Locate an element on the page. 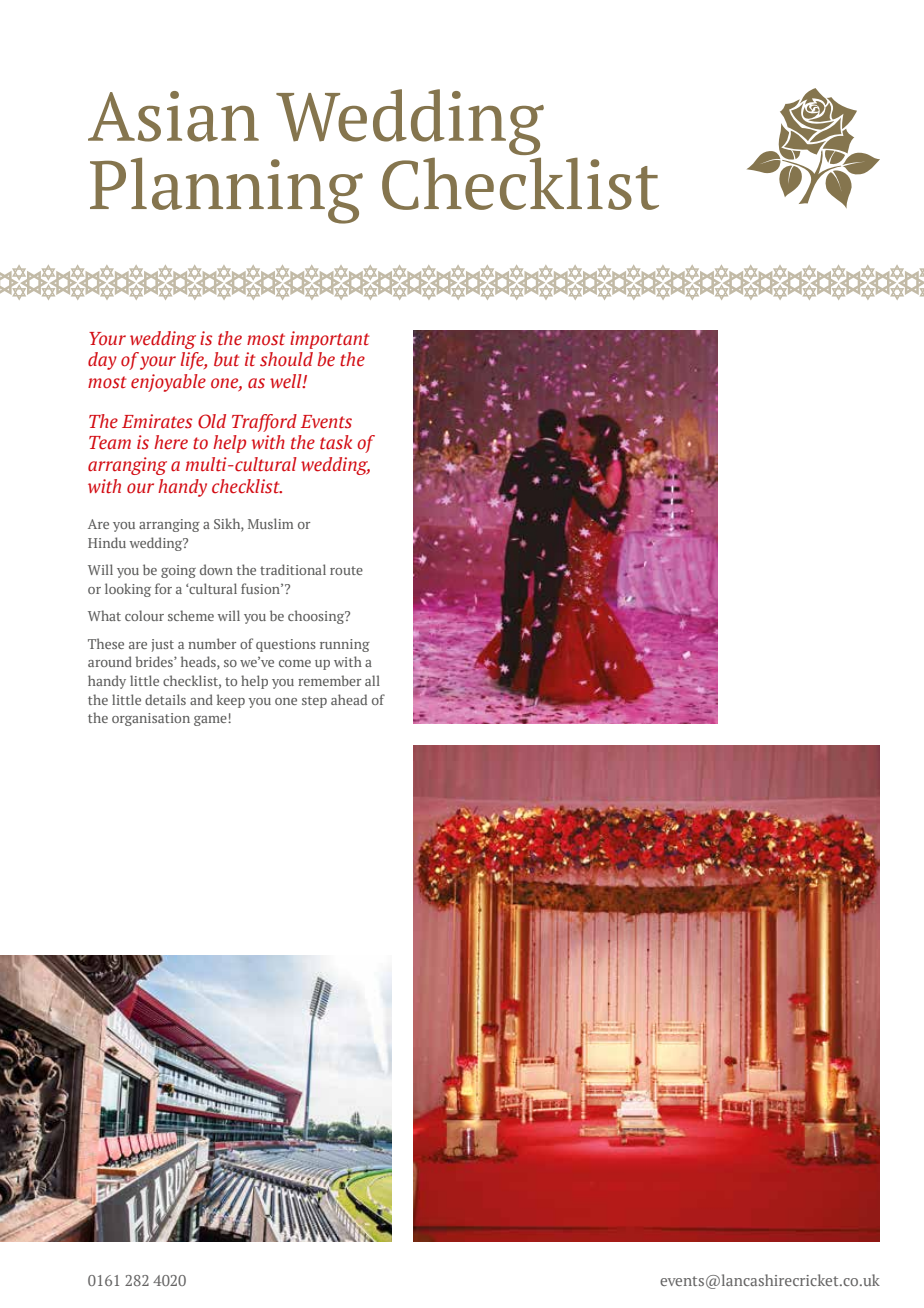 This page has height=1308, width=924. but is located at coordinates (227, 359).
